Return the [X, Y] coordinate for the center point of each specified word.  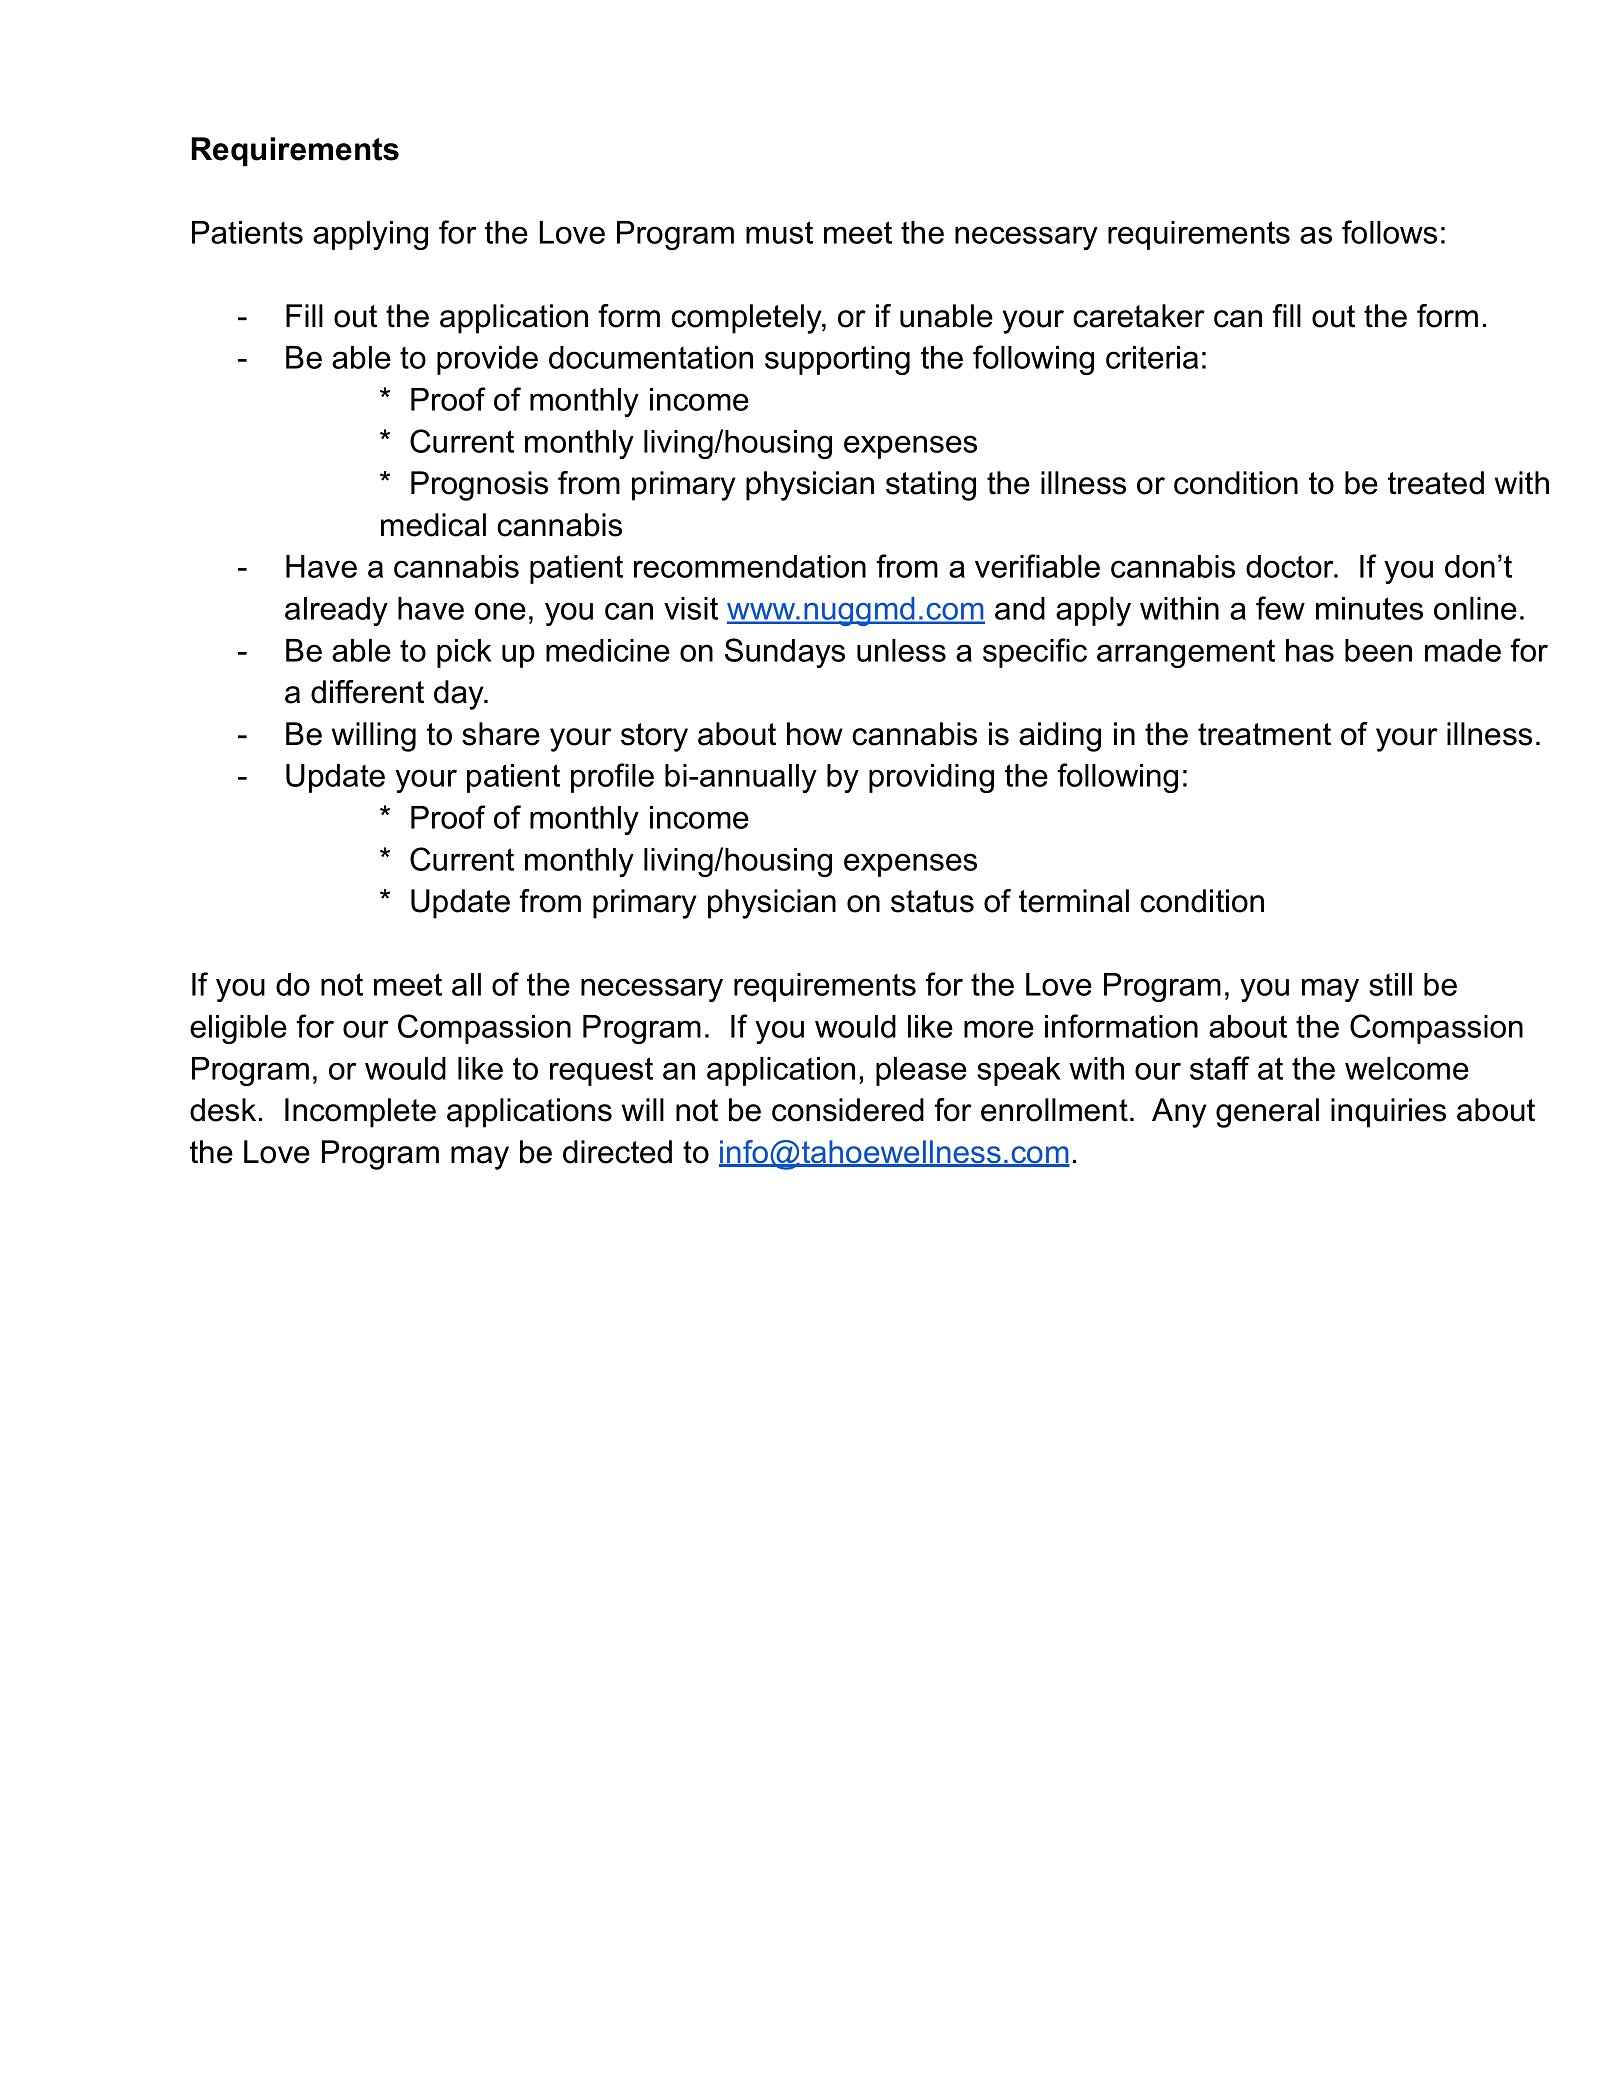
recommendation [750, 566]
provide [487, 360]
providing [931, 778]
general [1267, 1113]
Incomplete [360, 1113]
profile [612, 778]
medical [433, 525]
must [779, 232]
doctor [1291, 566]
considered [848, 1110]
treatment [1264, 734]
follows [1389, 232]
